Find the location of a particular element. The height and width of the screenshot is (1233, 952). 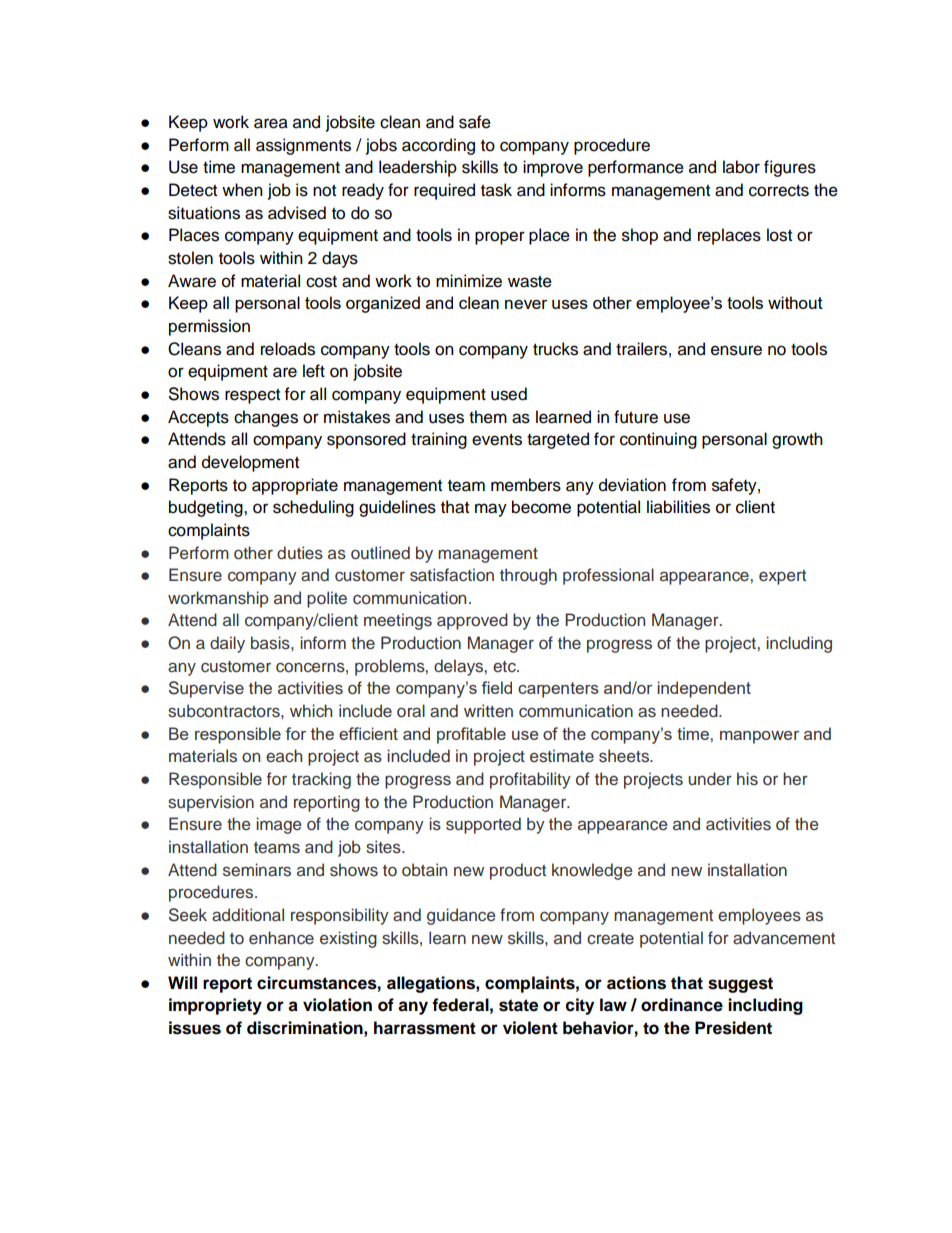

labor is located at coordinates (741, 167).
